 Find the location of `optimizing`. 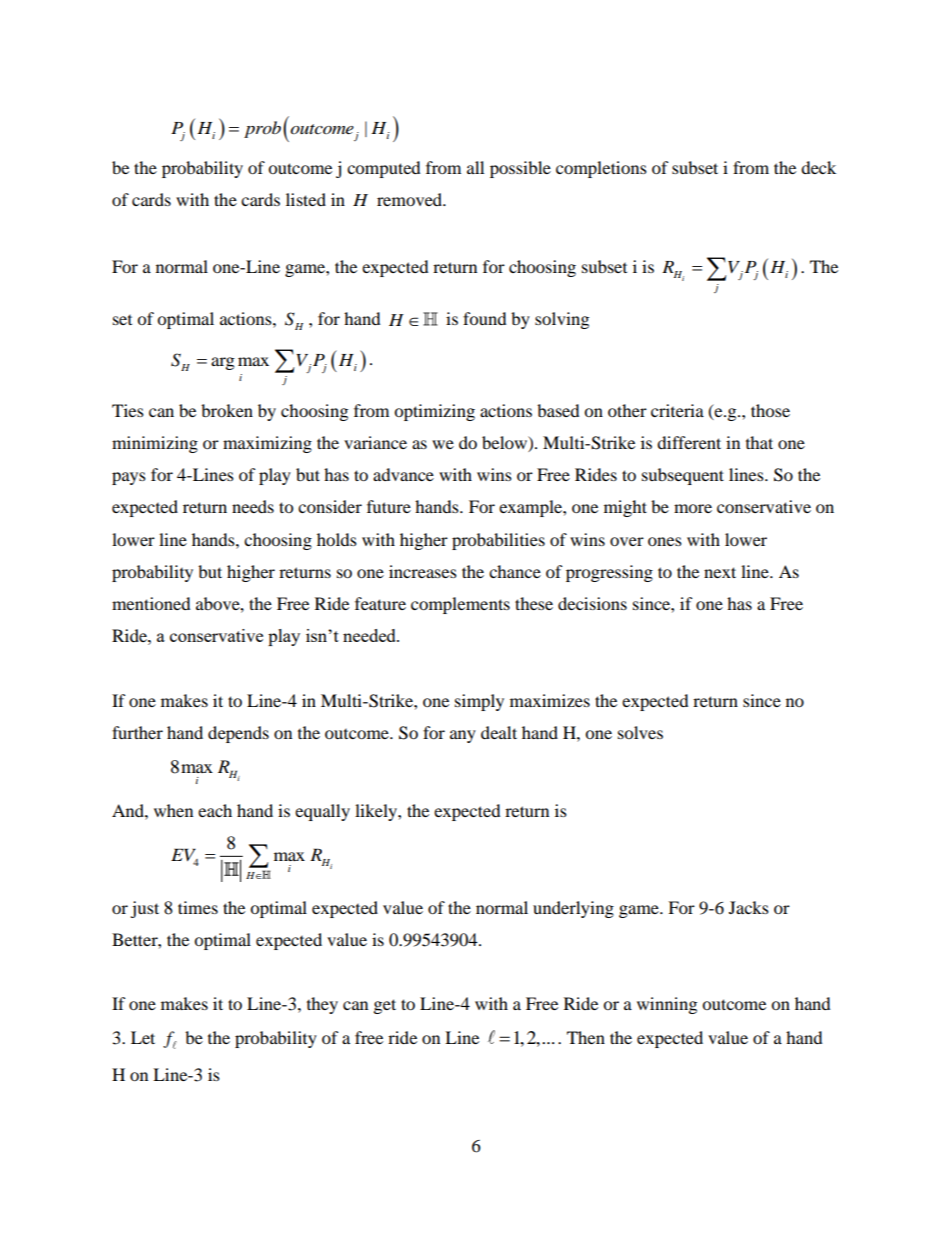

optimizing is located at coordinates (434, 412).
